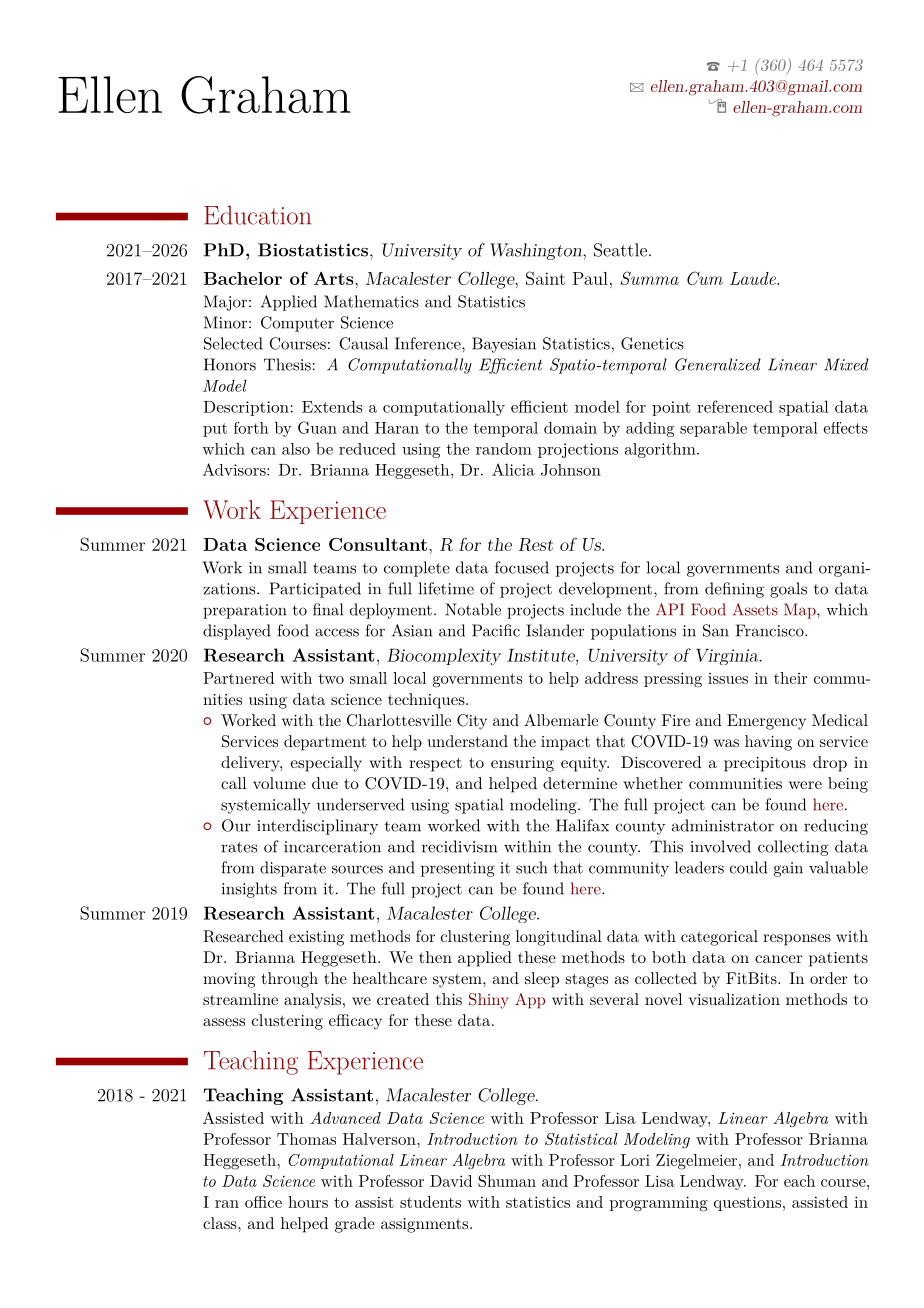 The height and width of the screenshot is (1308, 924). What do you see at coordinates (766, 722) in the screenshot?
I see `Emergency` at bounding box center [766, 722].
